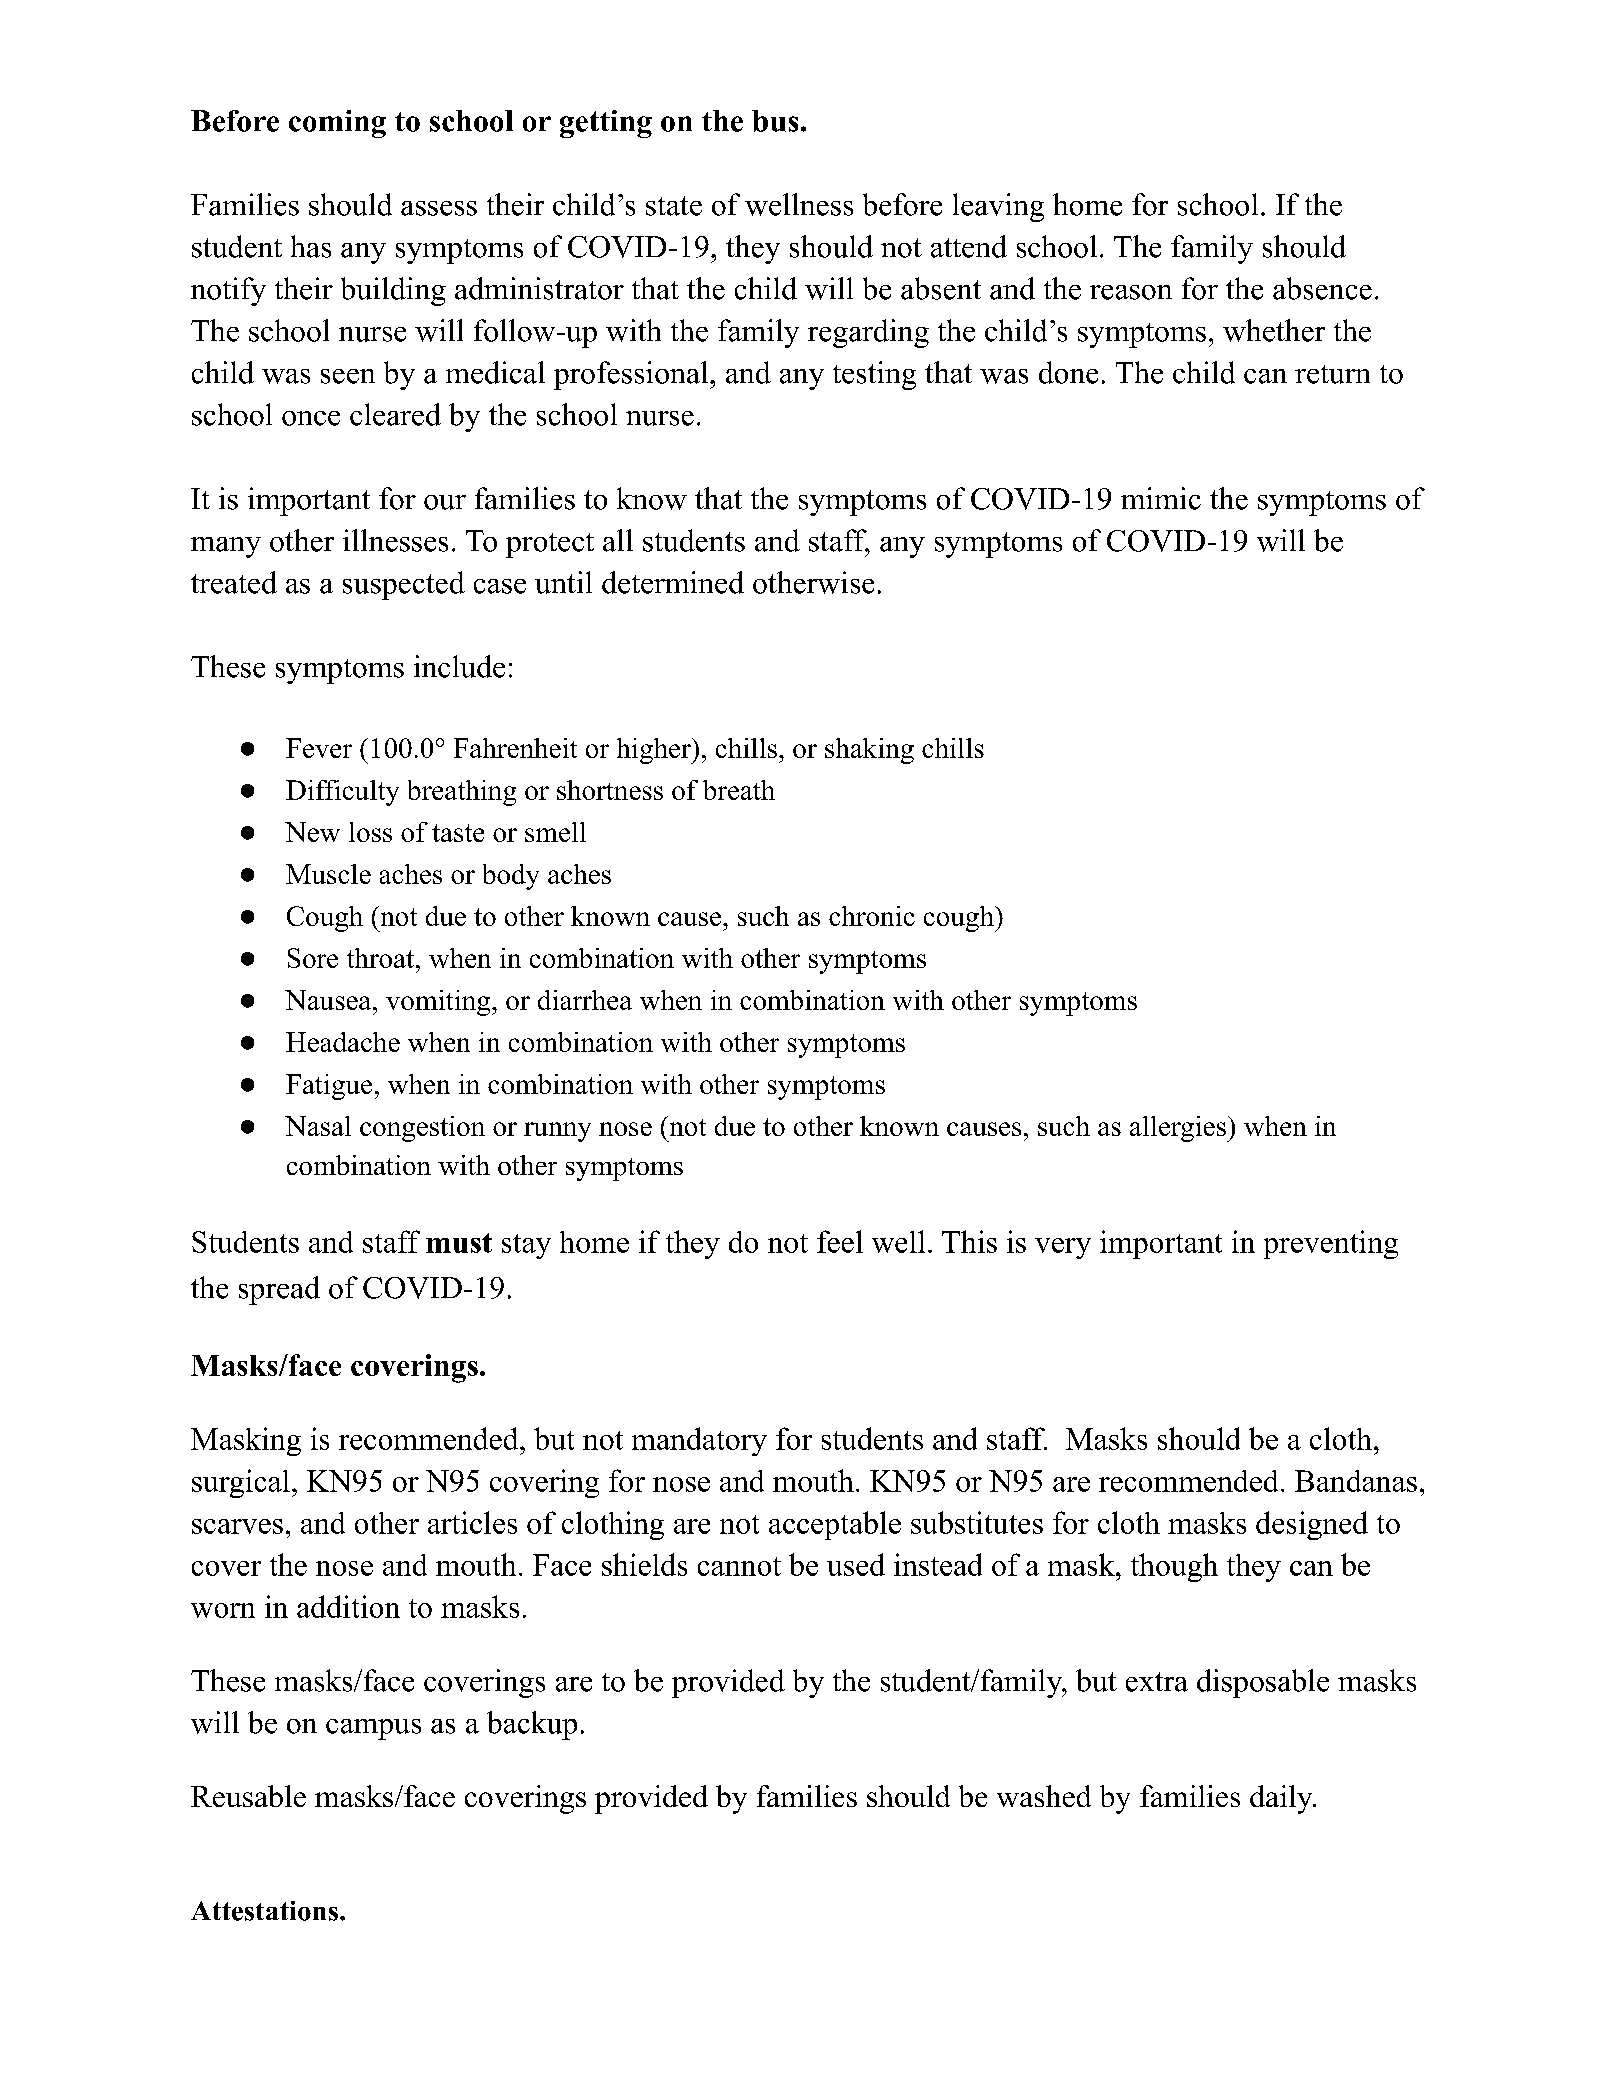 Image resolution: width=1619 pixels, height=2096 pixels. I want to click on shaking, so click(869, 751).
